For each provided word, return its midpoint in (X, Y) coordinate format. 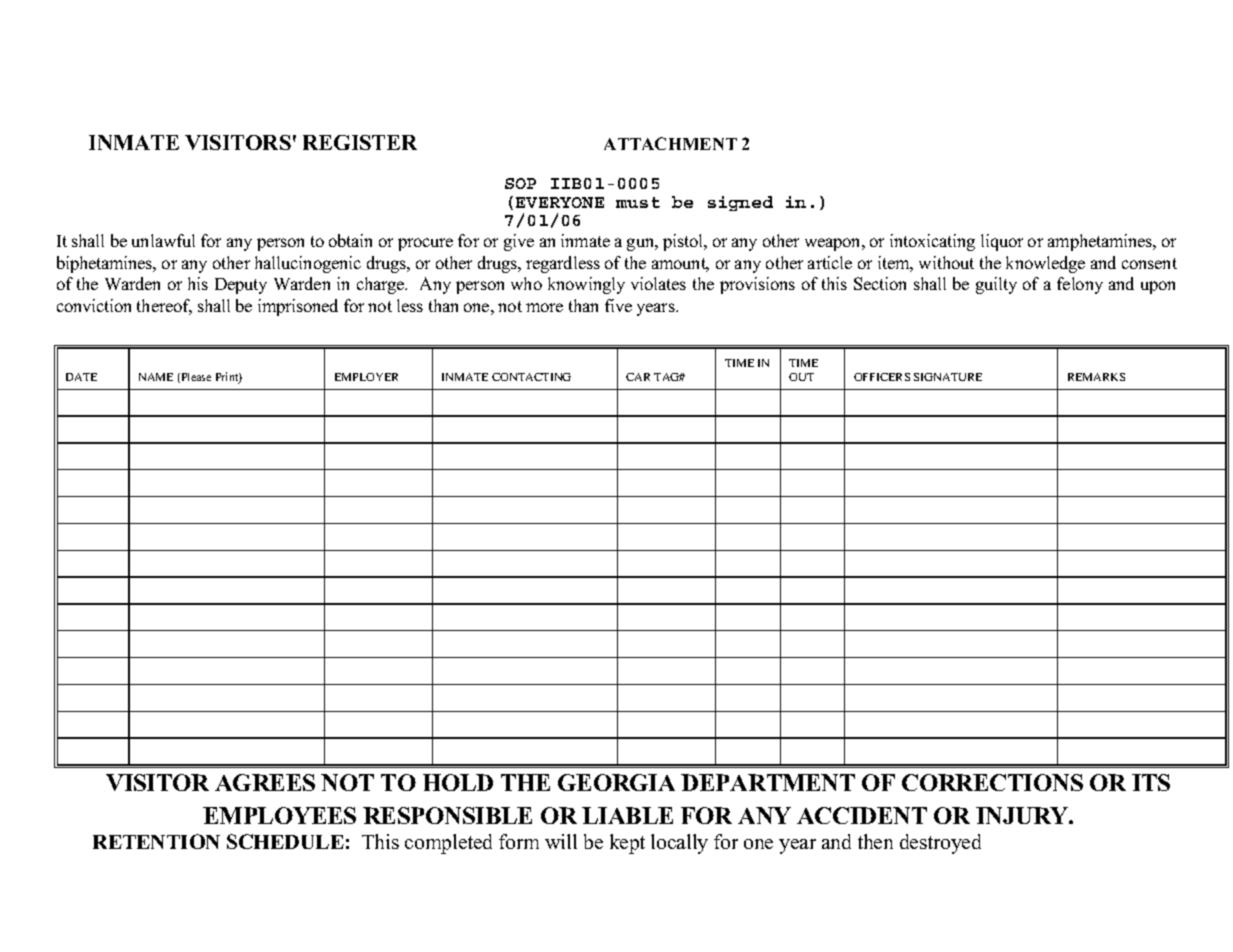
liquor (1002, 242)
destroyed (940, 844)
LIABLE (627, 815)
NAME (156, 377)
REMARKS (1096, 377)
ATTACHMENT (670, 143)
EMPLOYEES (279, 815)
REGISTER (360, 142)
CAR (638, 377)
